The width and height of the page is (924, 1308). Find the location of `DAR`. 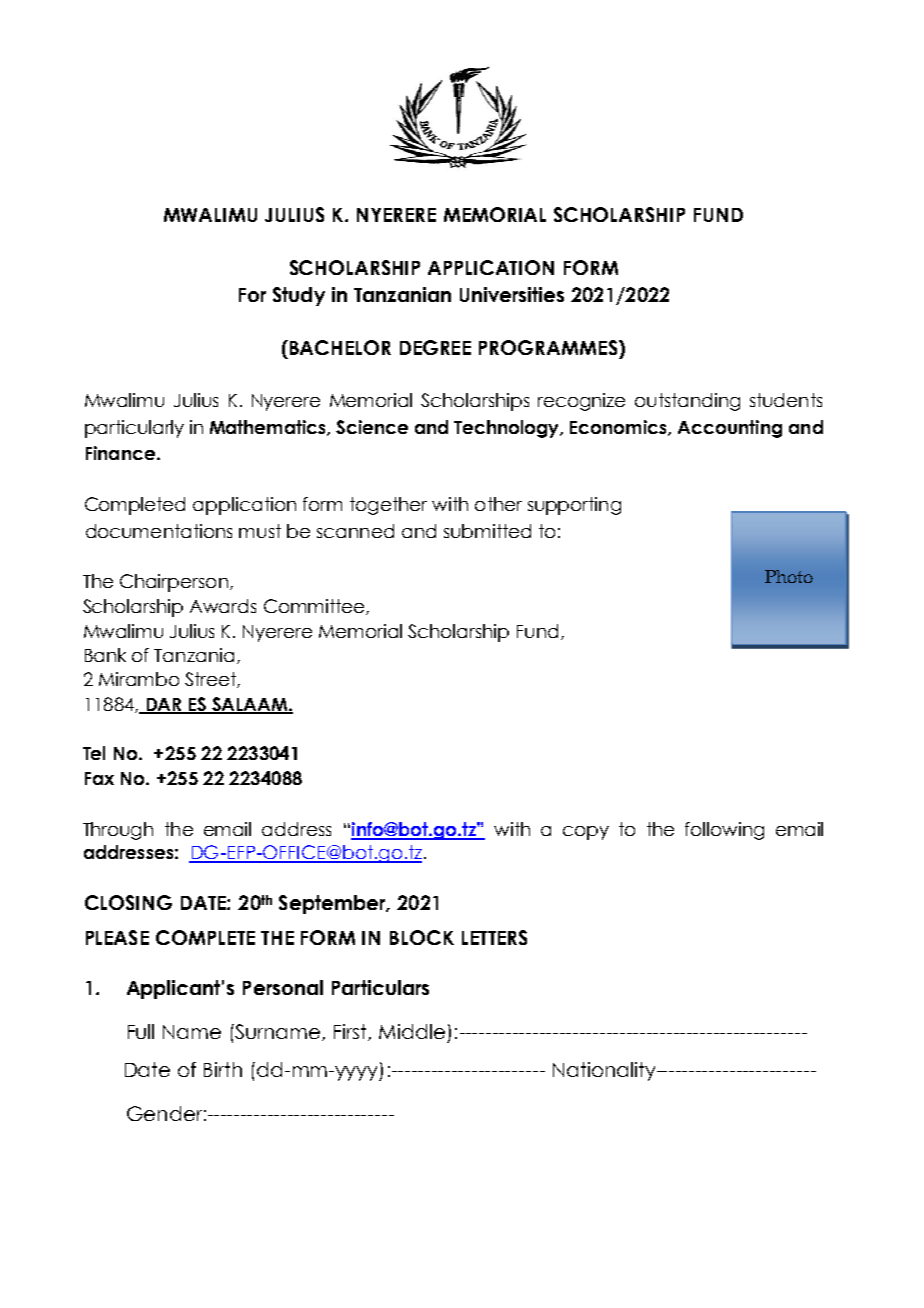

DAR is located at coordinates (164, 705).
